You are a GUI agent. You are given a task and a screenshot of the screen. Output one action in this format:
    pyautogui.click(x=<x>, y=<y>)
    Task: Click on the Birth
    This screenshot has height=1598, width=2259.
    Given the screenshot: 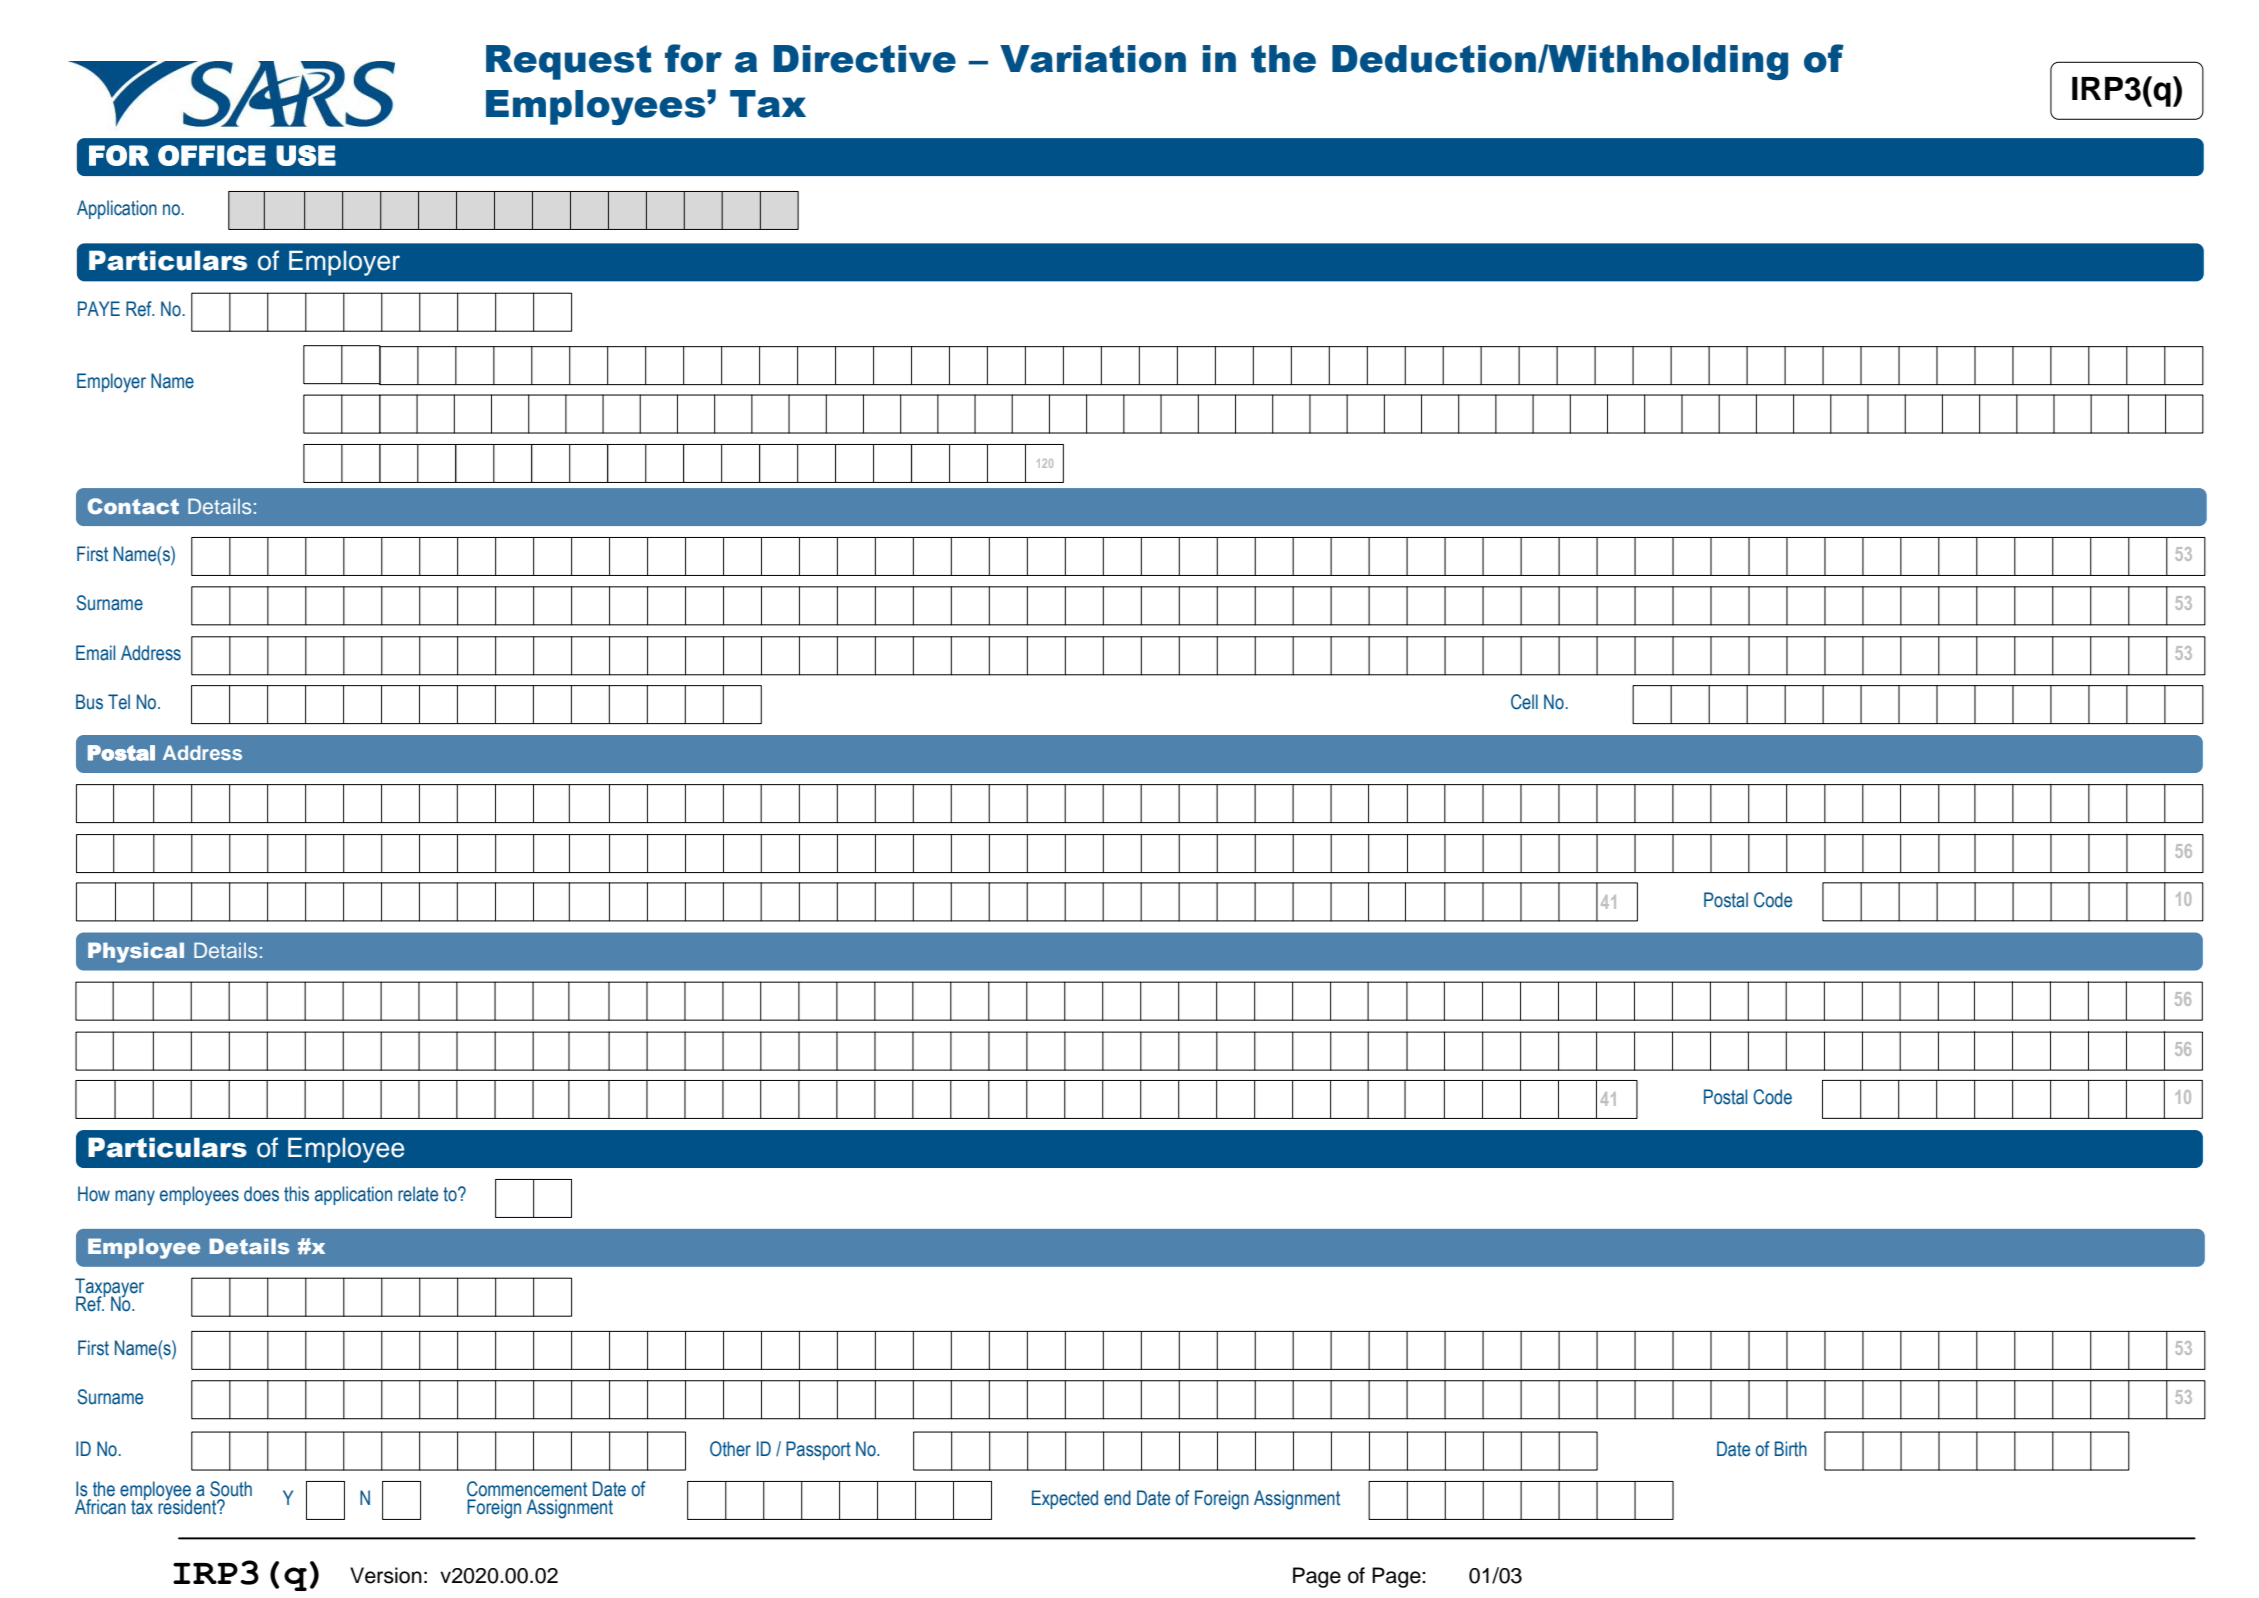 What is the action you would take?
    pyautogui.click(x=1791, y=1449)
